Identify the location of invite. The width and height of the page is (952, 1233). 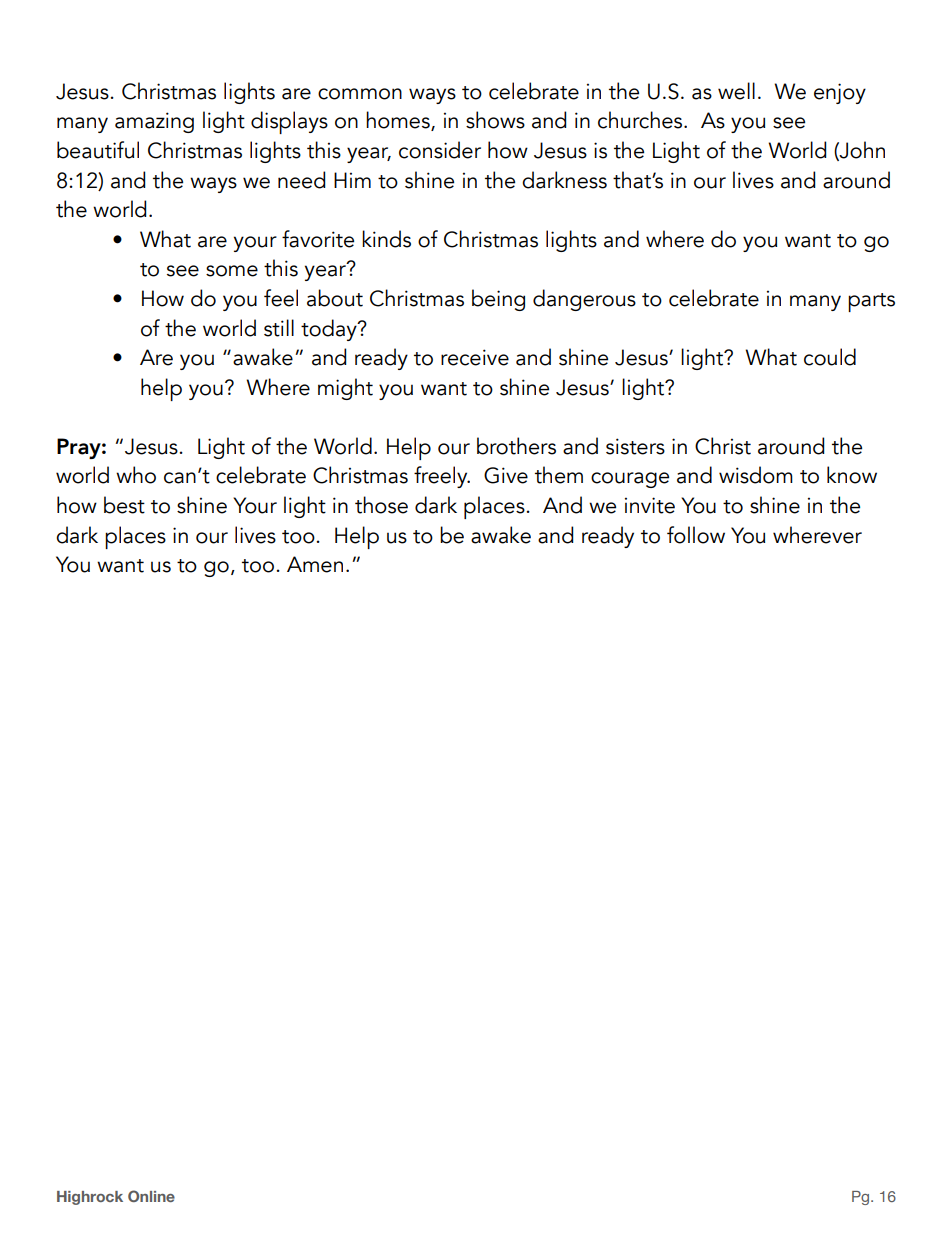
(650, 505).
